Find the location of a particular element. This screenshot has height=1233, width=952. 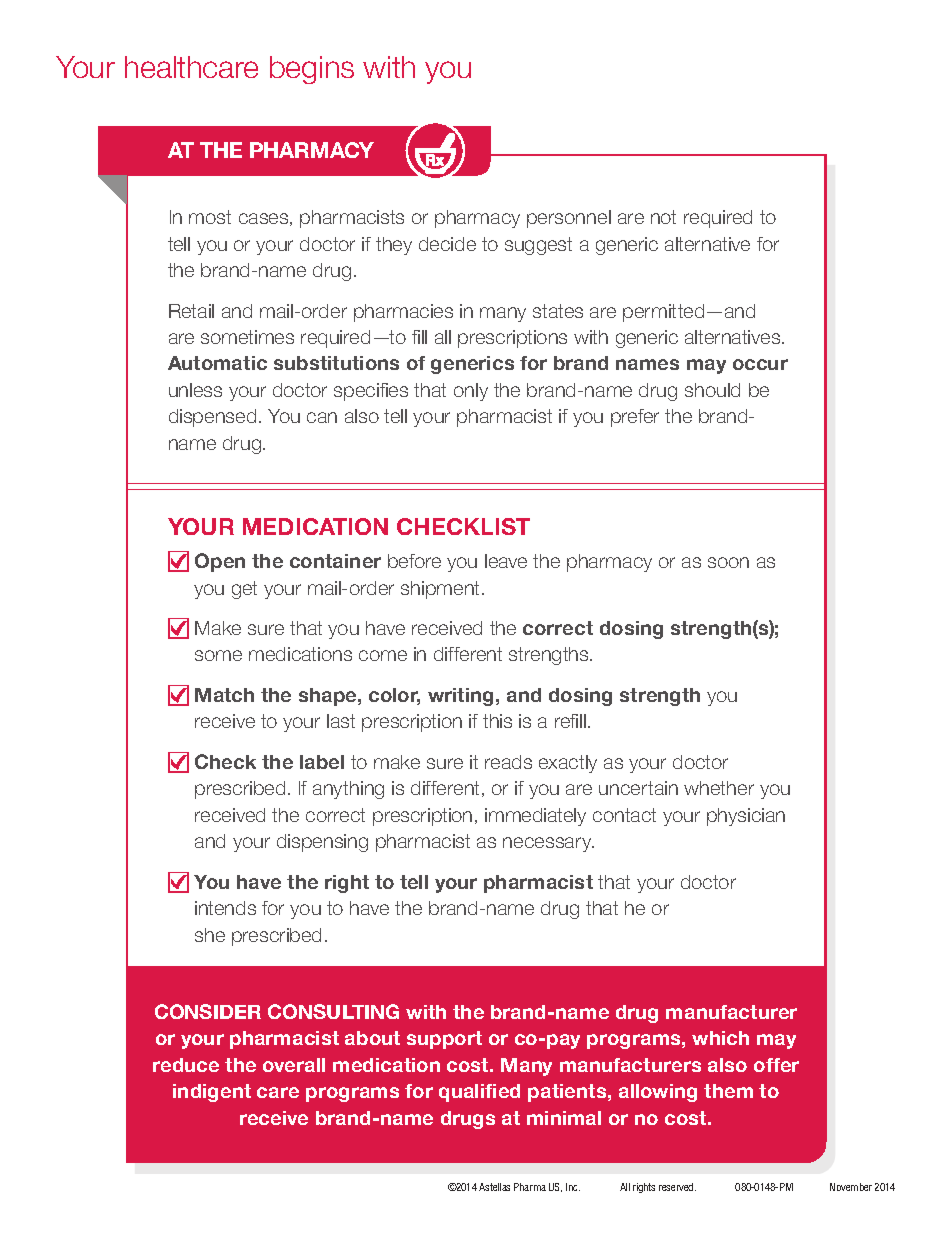

leave is located at coordinates (506, 561).
